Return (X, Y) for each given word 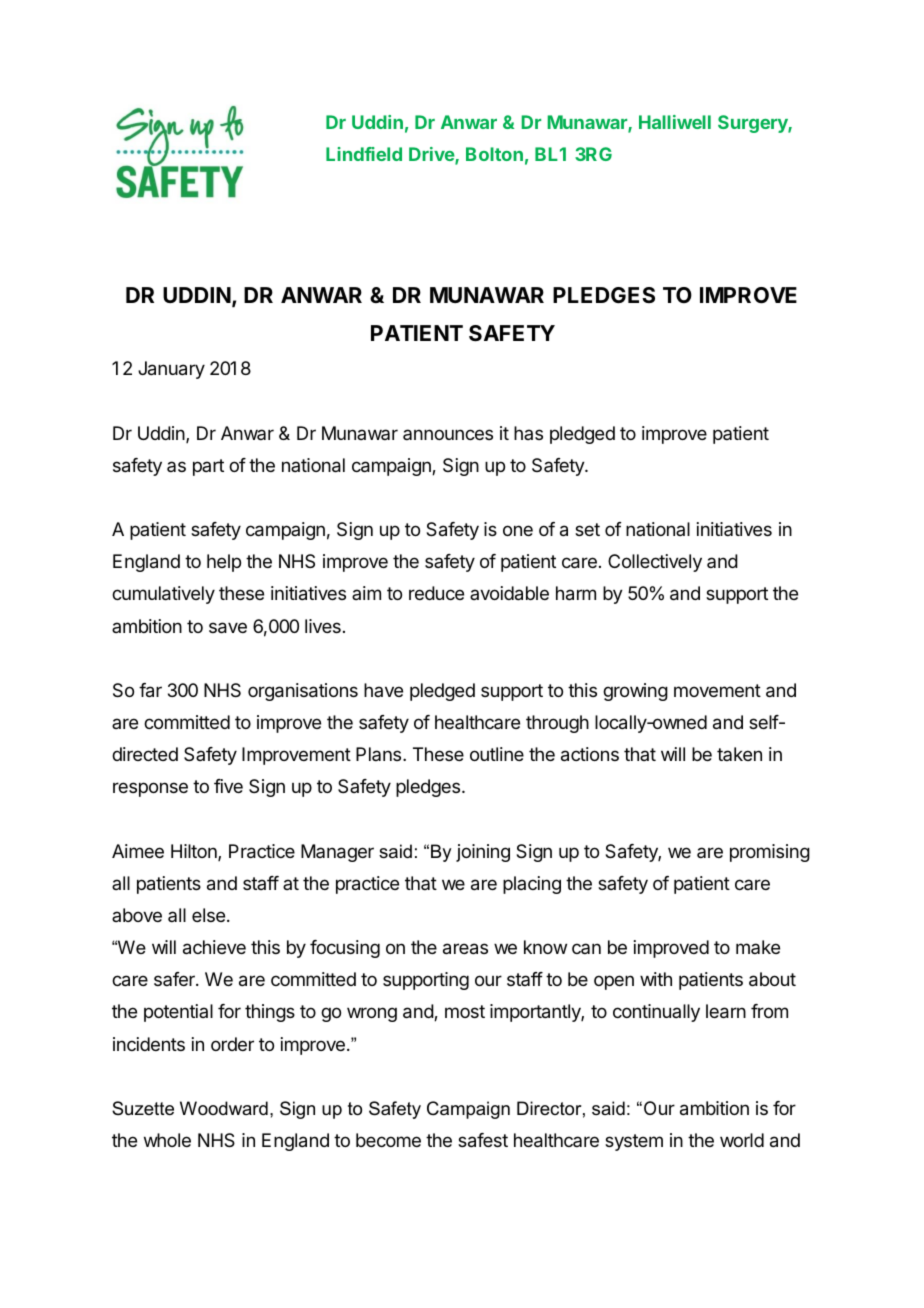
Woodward (224, 1108)
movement (717, 690)
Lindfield (364, 154)
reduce (436, 593)
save (228, 628)
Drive (432, 155)
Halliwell (675, 122)
